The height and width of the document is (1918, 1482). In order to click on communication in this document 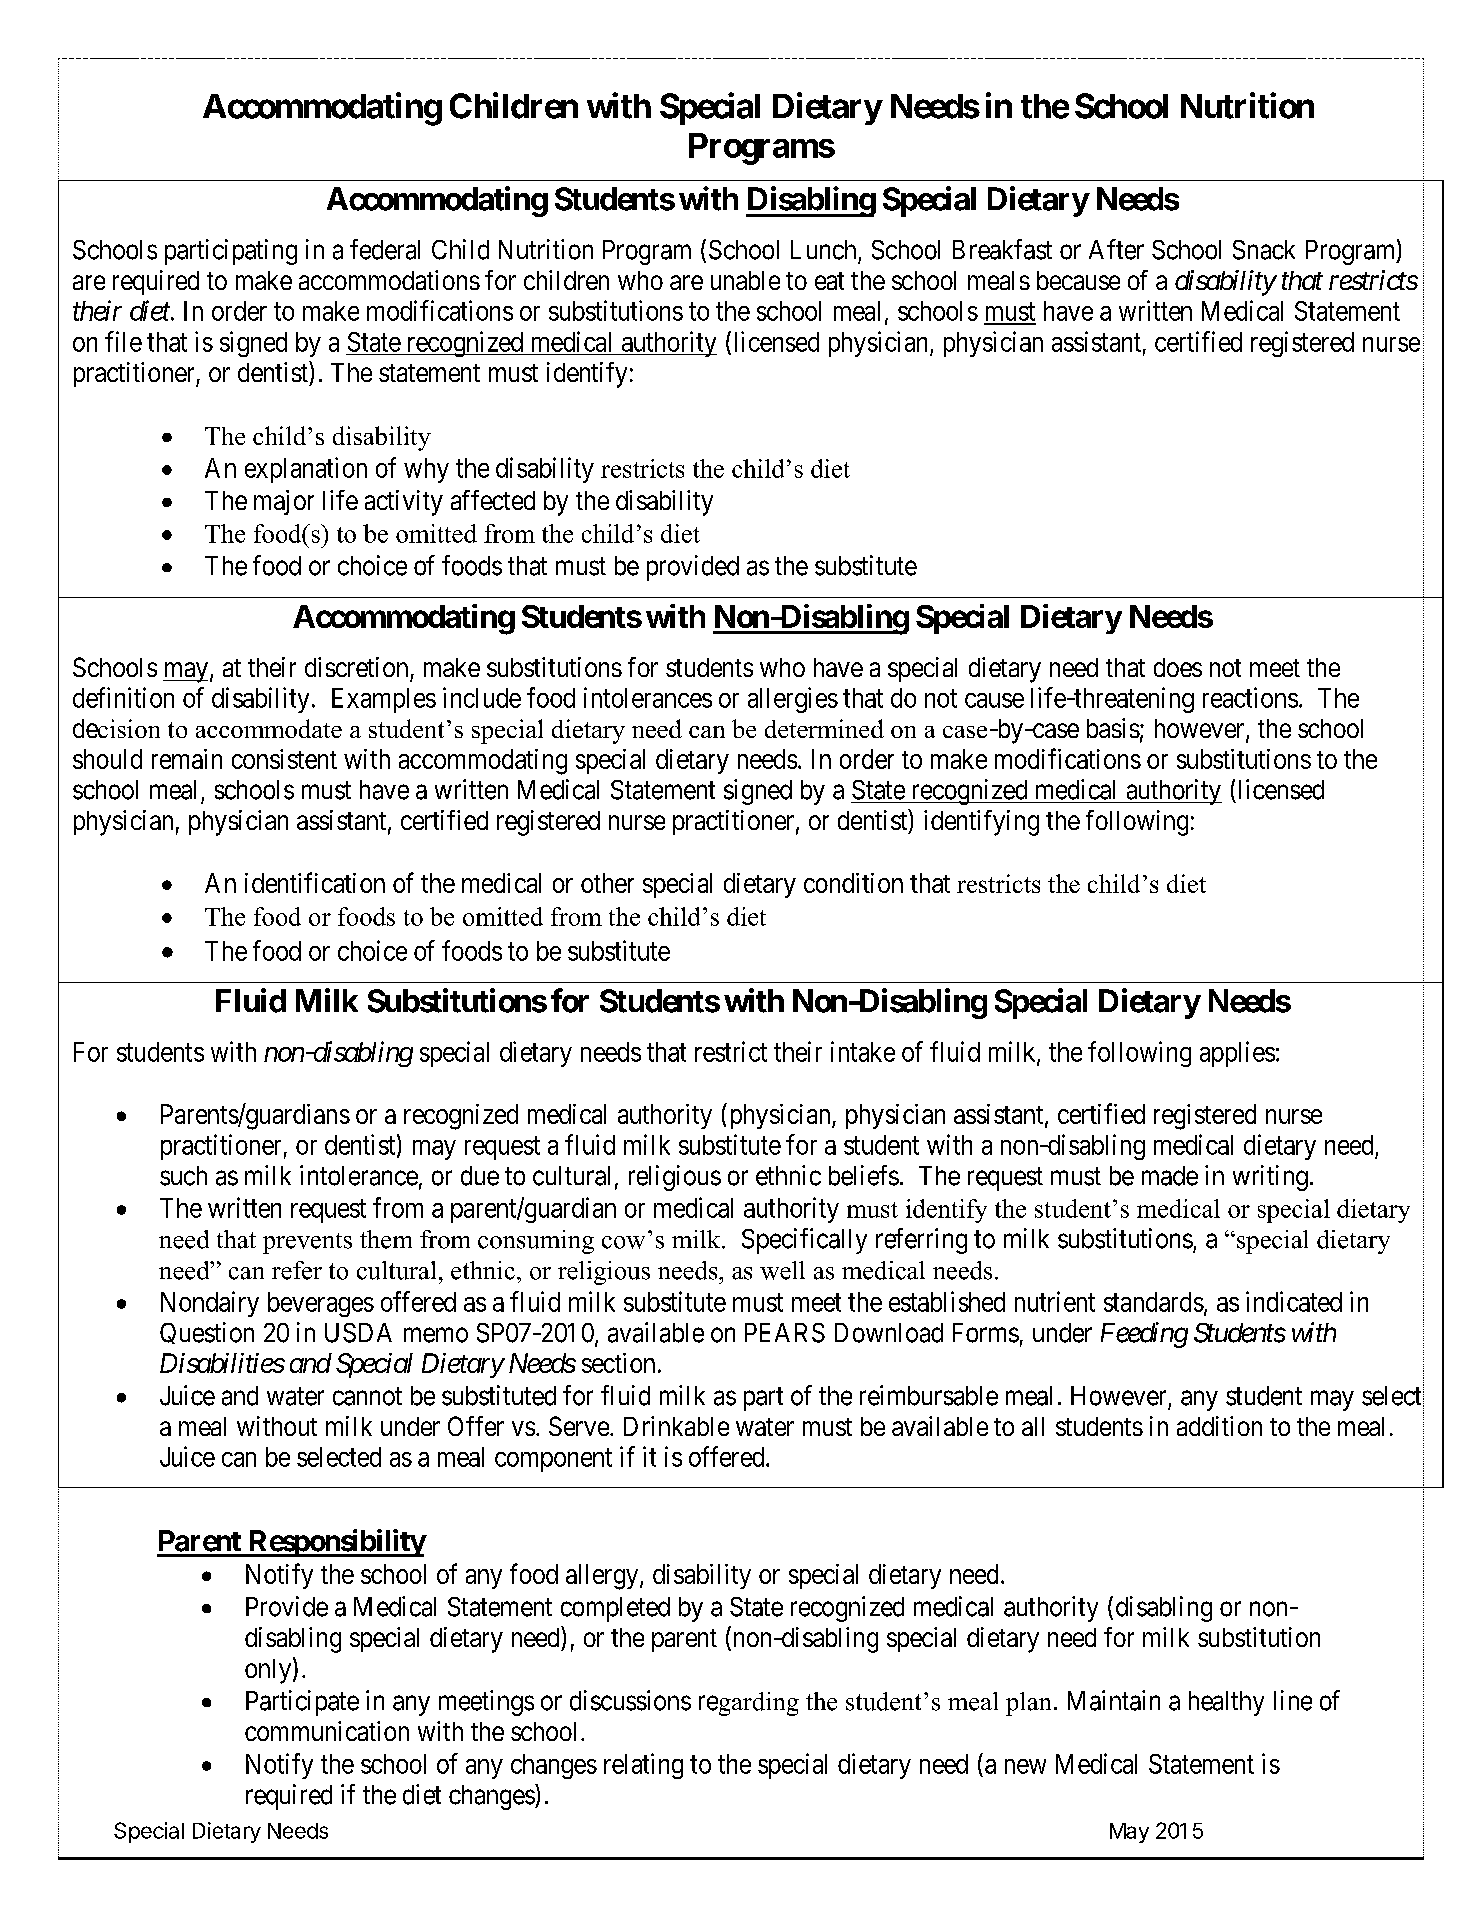, I will do `click(327, 1731)`.
